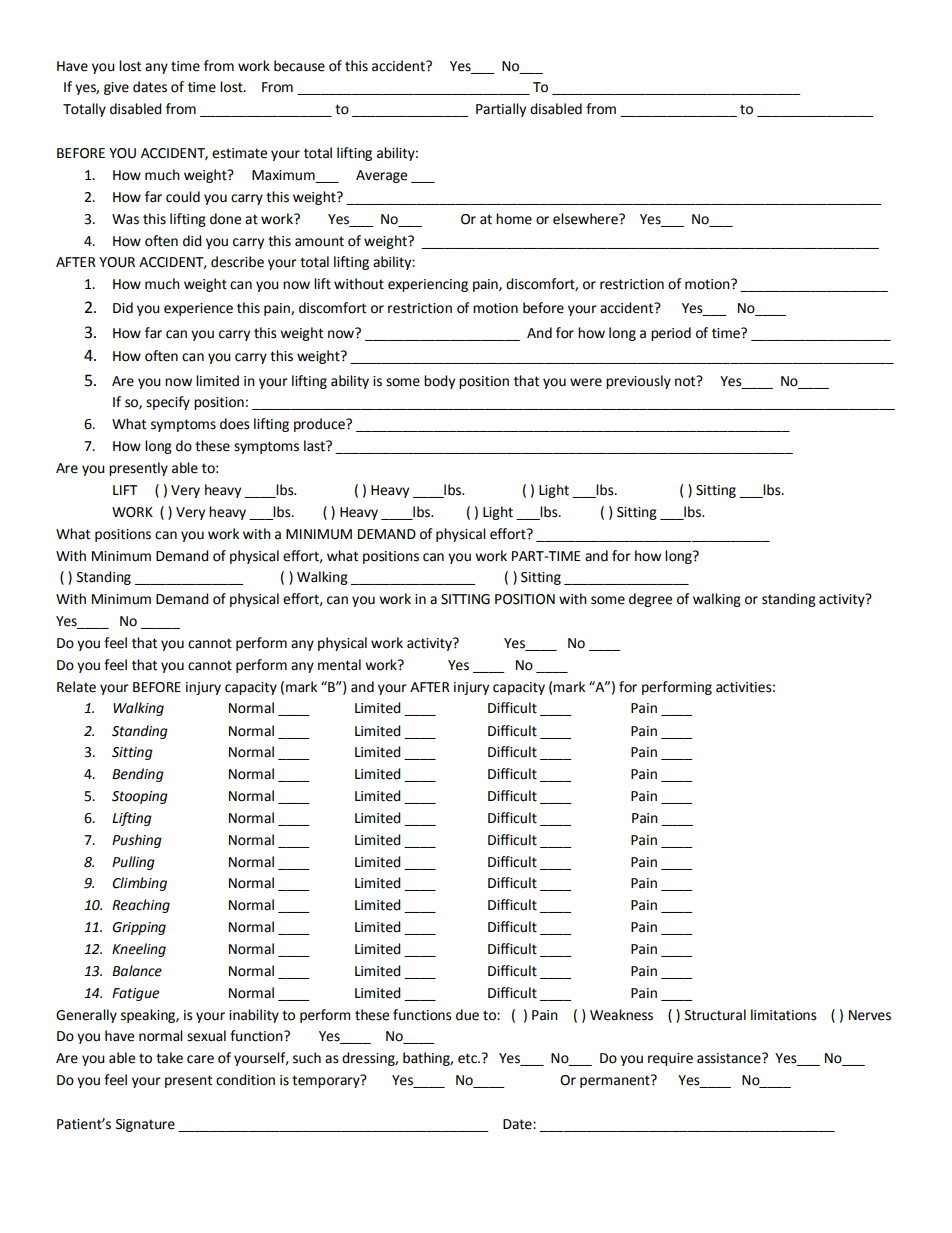  What do you see at coordinates (468, 1058) in the screenshot?
I see `etc` at bounding box center [468, 1058].
